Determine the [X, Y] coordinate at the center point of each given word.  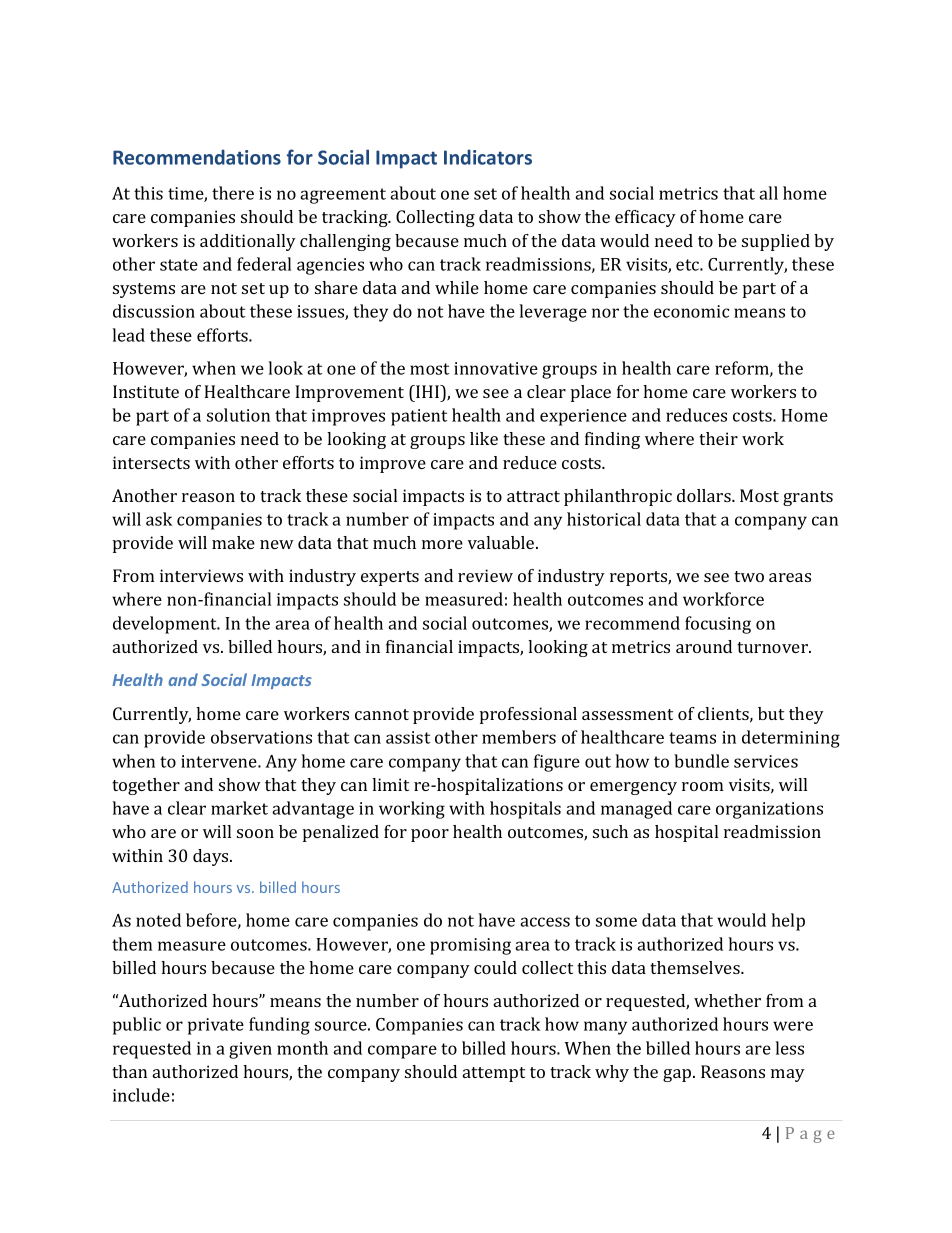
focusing [718, 625]
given [250, 1050]
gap [678, 1075]
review [485, 575]
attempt [494, 1074]
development [166, 625]
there [233, 193]
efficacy [645, 218]
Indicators [488, 157]
